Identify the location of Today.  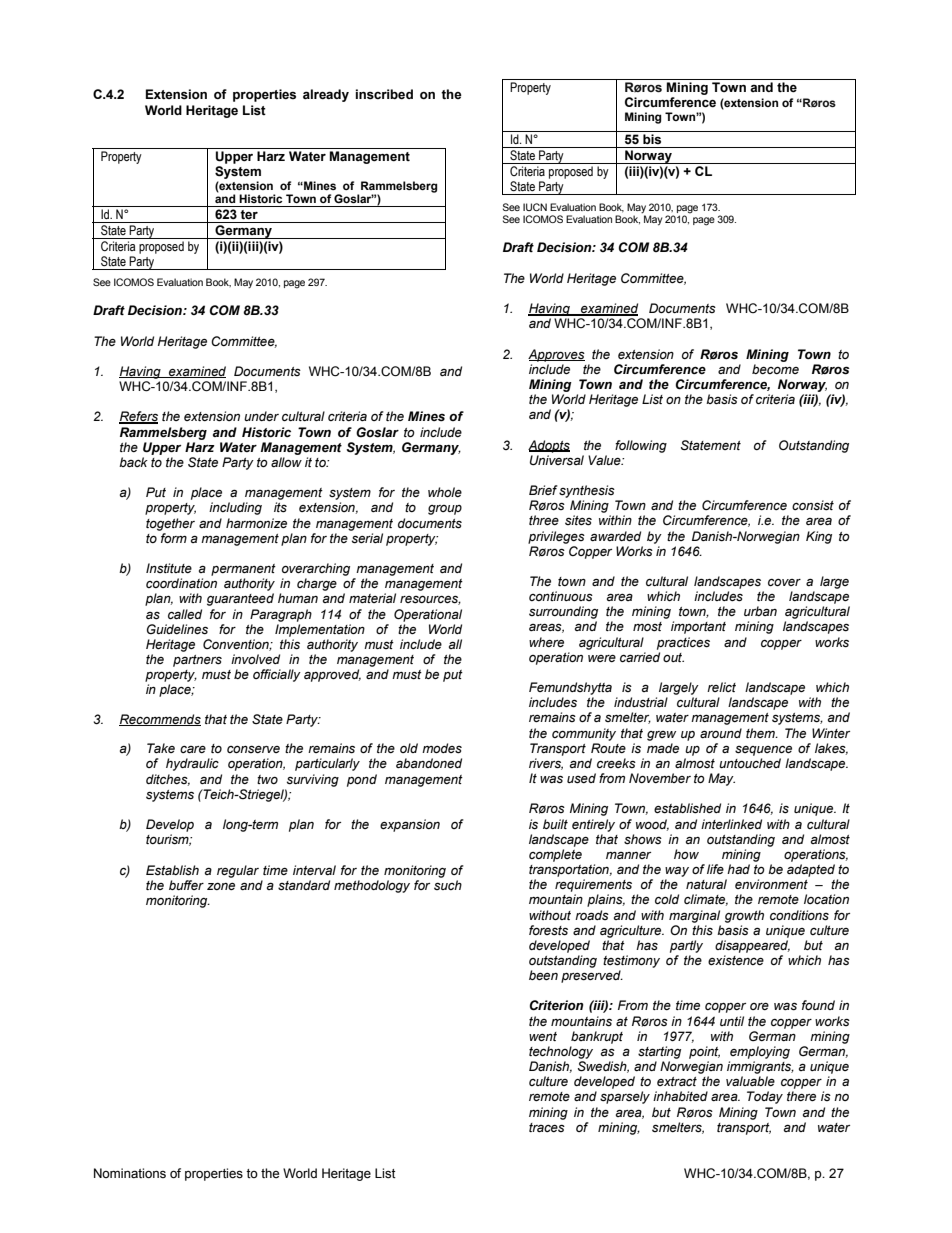
(765, 1097).
